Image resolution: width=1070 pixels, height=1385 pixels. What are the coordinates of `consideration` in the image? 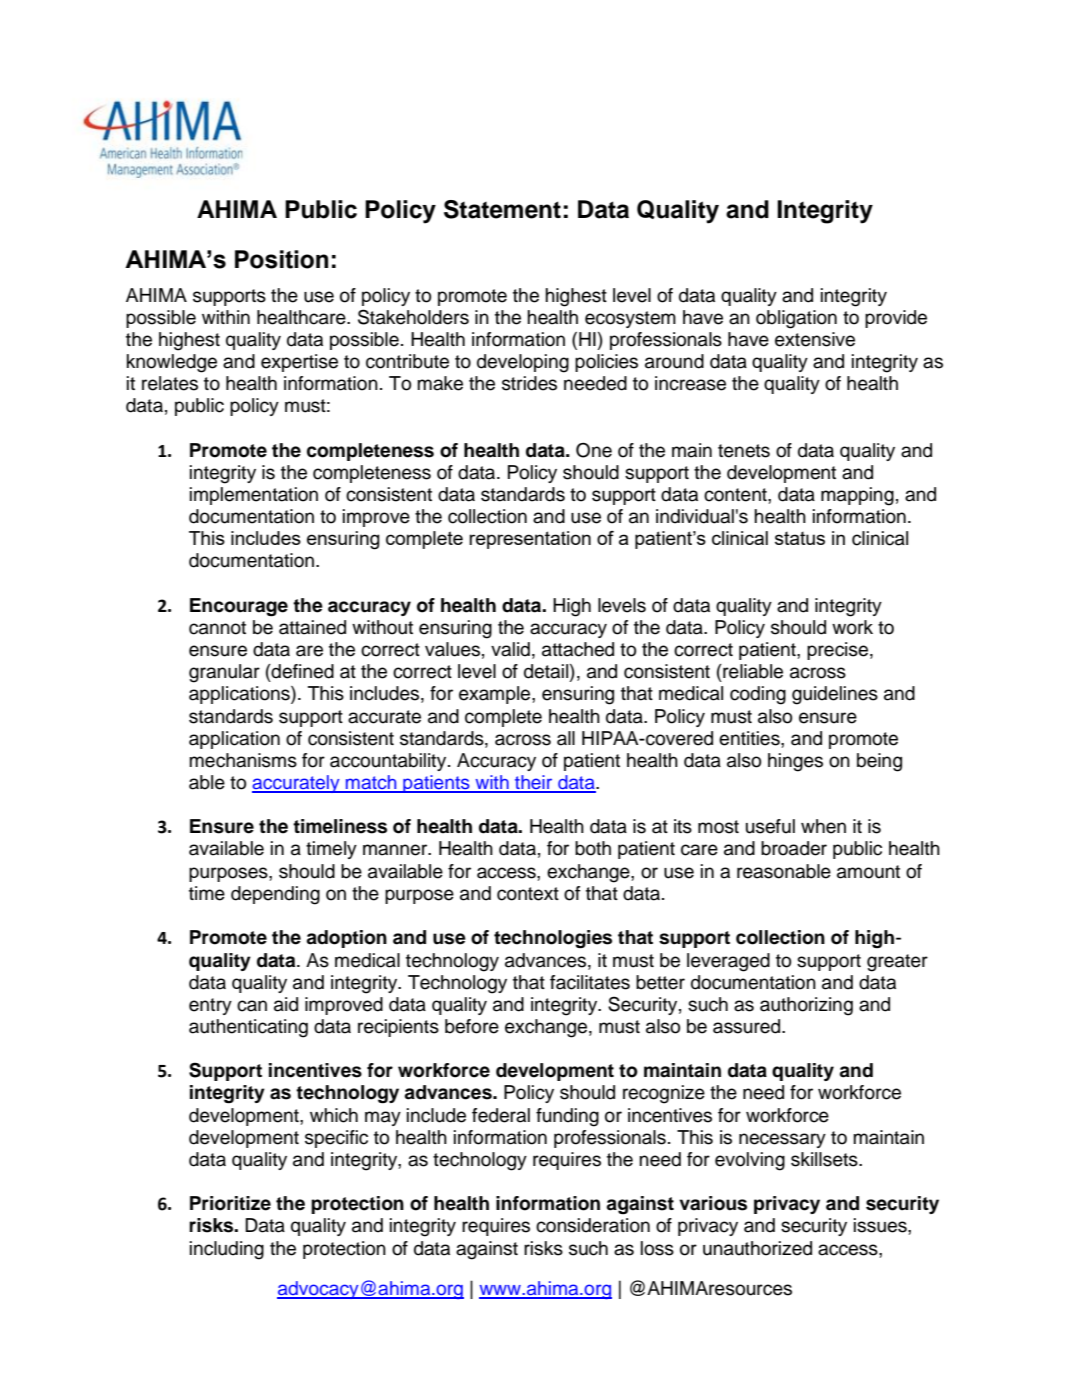 It's located at (593, 1225).
